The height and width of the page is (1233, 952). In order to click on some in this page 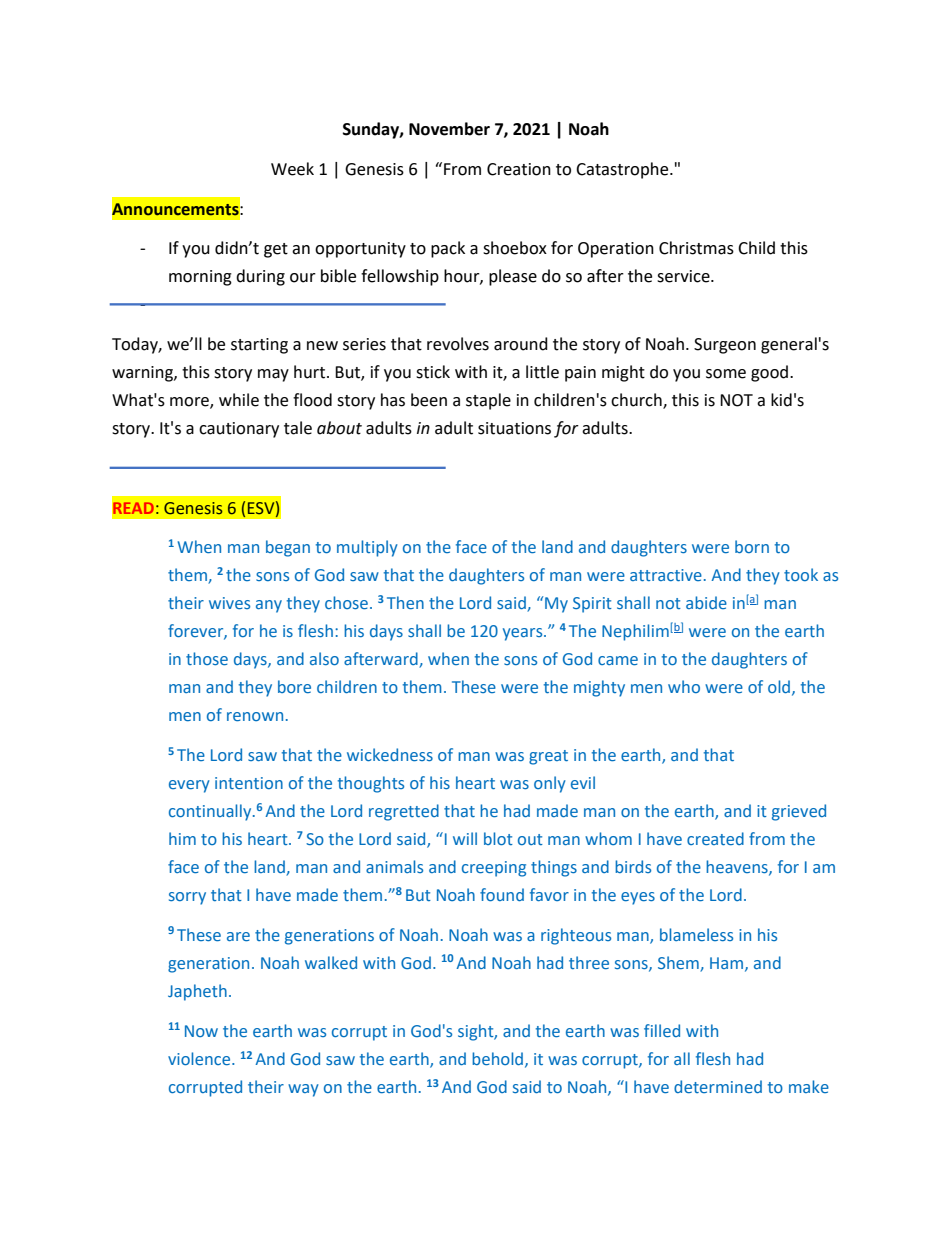, I will do `click(726, 374)`.
